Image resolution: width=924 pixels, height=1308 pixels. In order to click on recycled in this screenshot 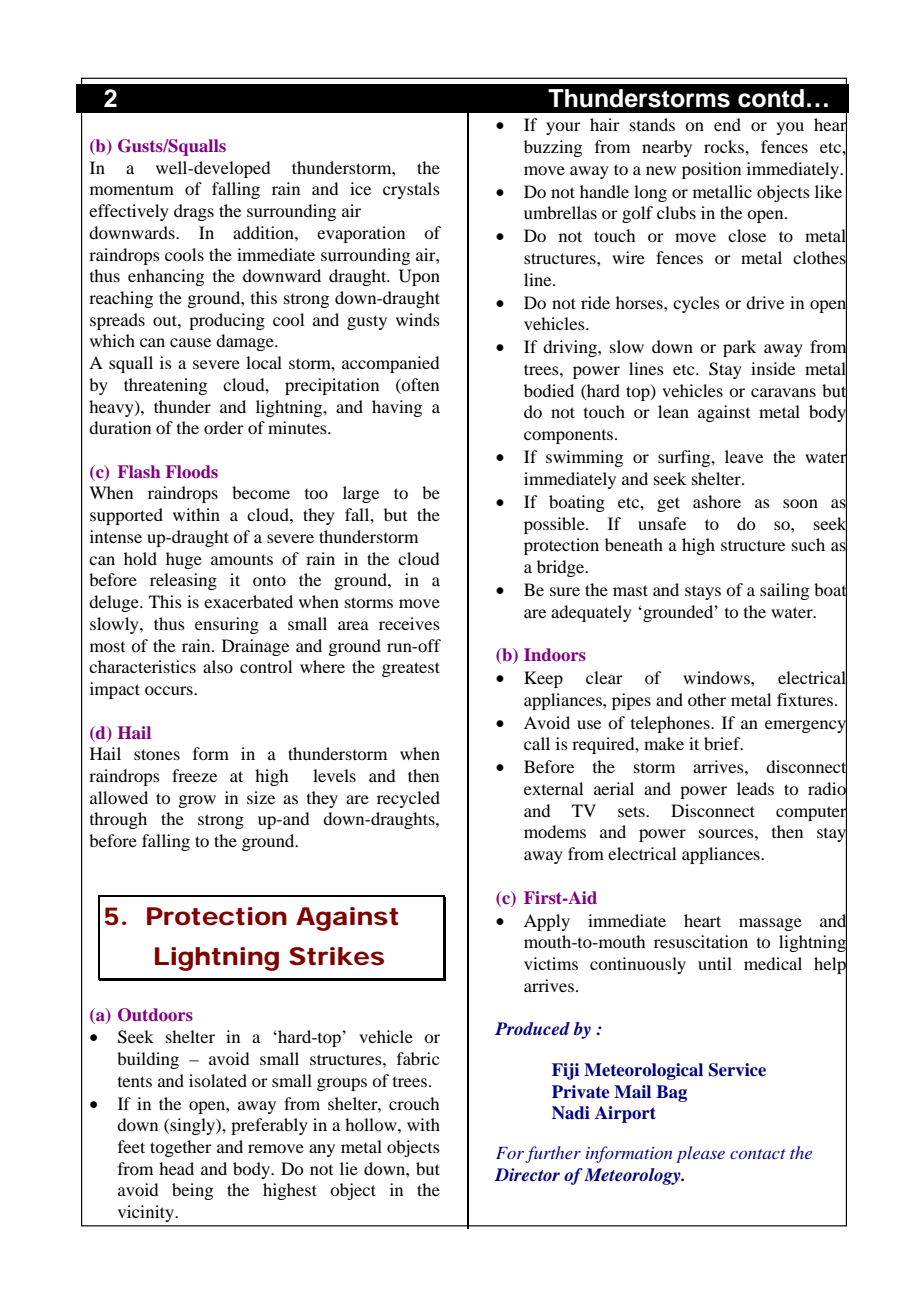, I will do `click(408, 799)`.
